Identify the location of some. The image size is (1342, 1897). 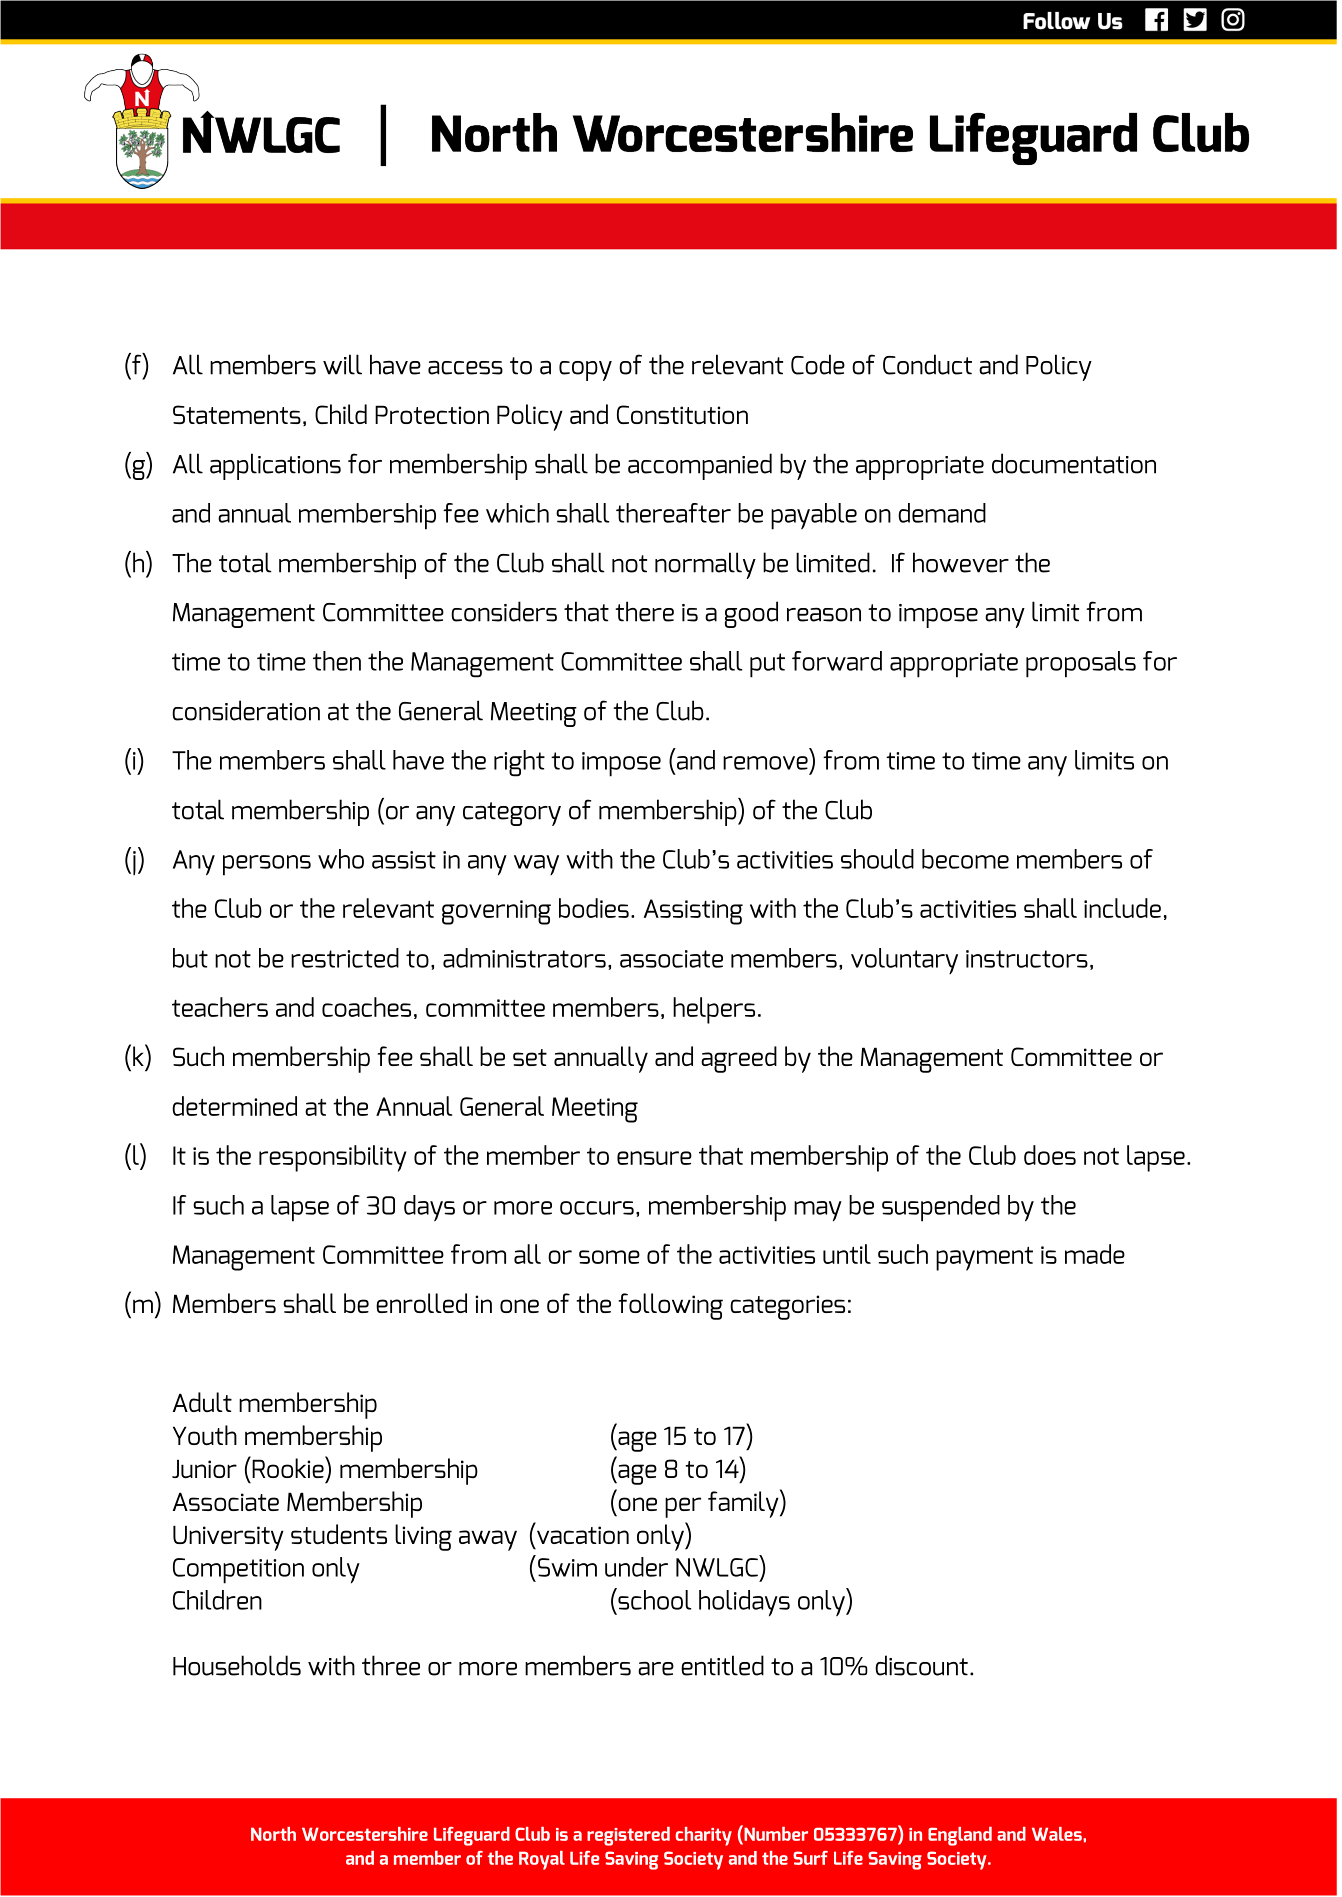
(609, 1257).
